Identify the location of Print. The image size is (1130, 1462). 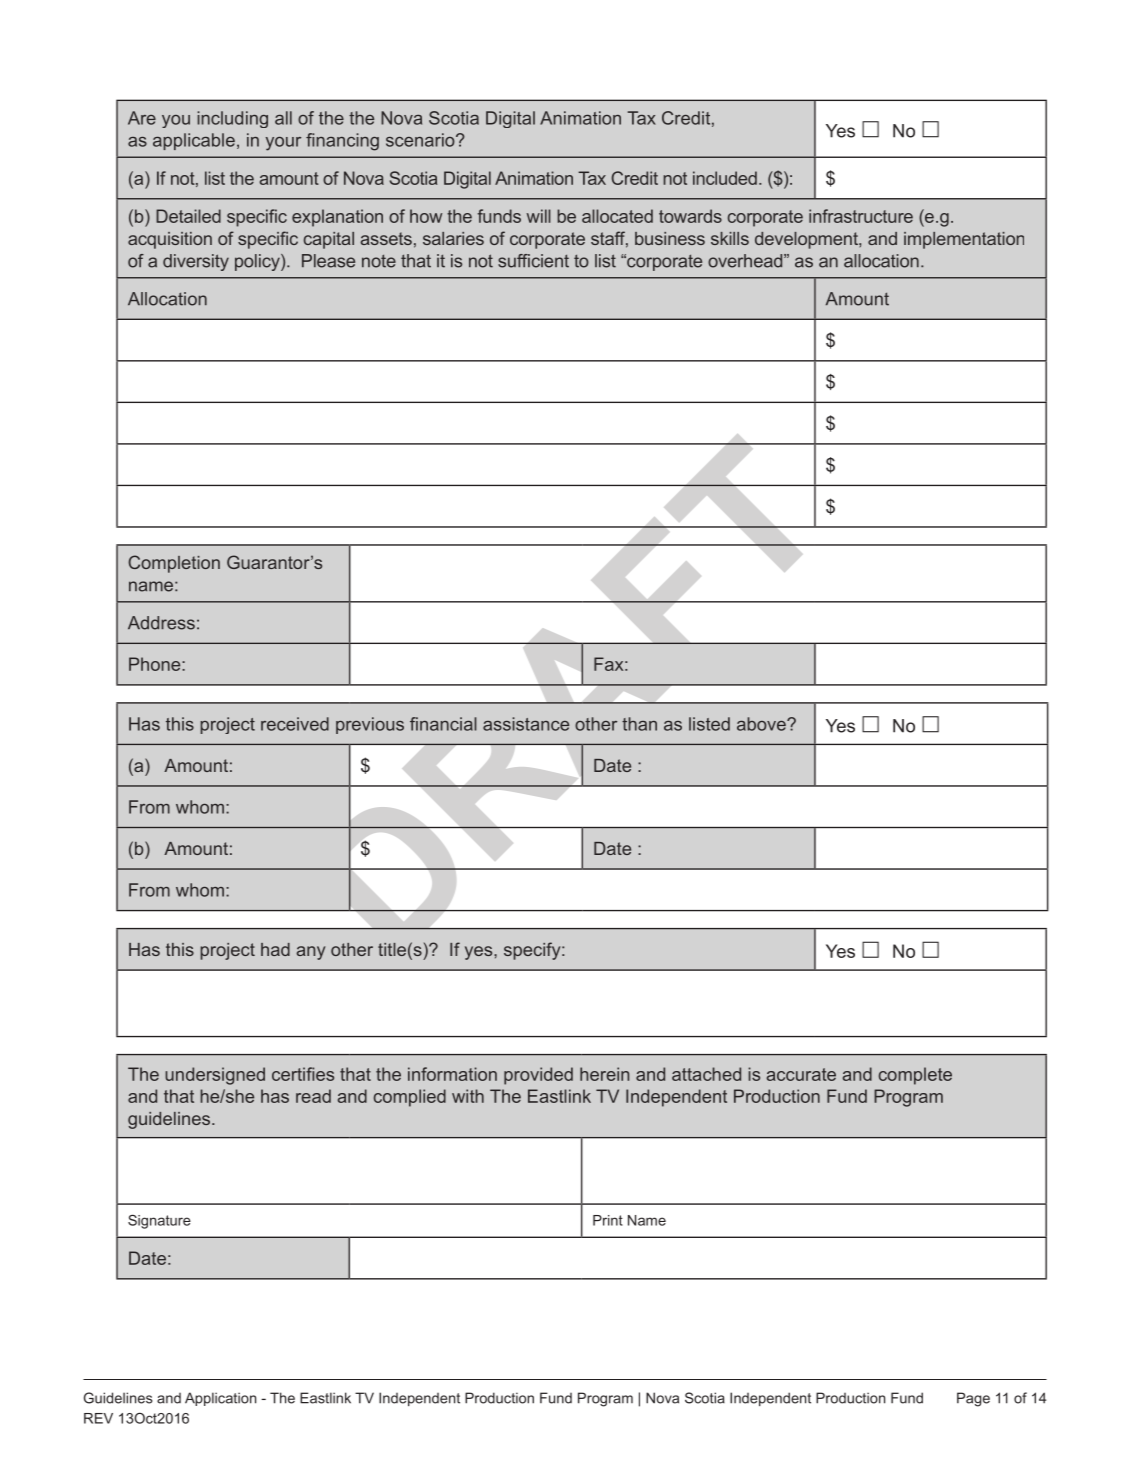
(608, 1220).
